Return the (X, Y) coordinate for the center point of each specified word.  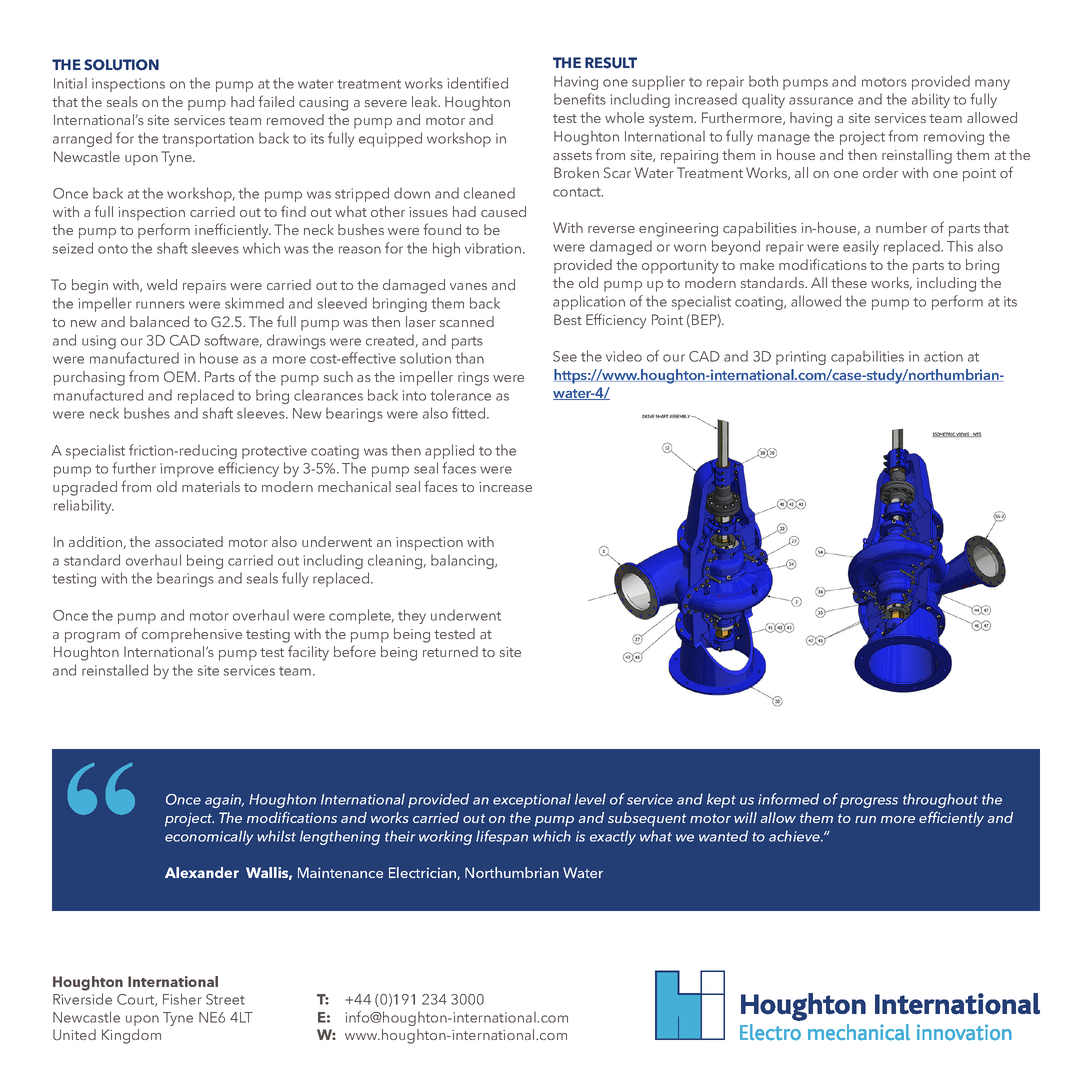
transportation (208, 140)
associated (189, 541)
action (943, 356)
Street (225, 999)
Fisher (182, 999)
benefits (580, 99)
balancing (463, 561)
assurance (821, 101)
